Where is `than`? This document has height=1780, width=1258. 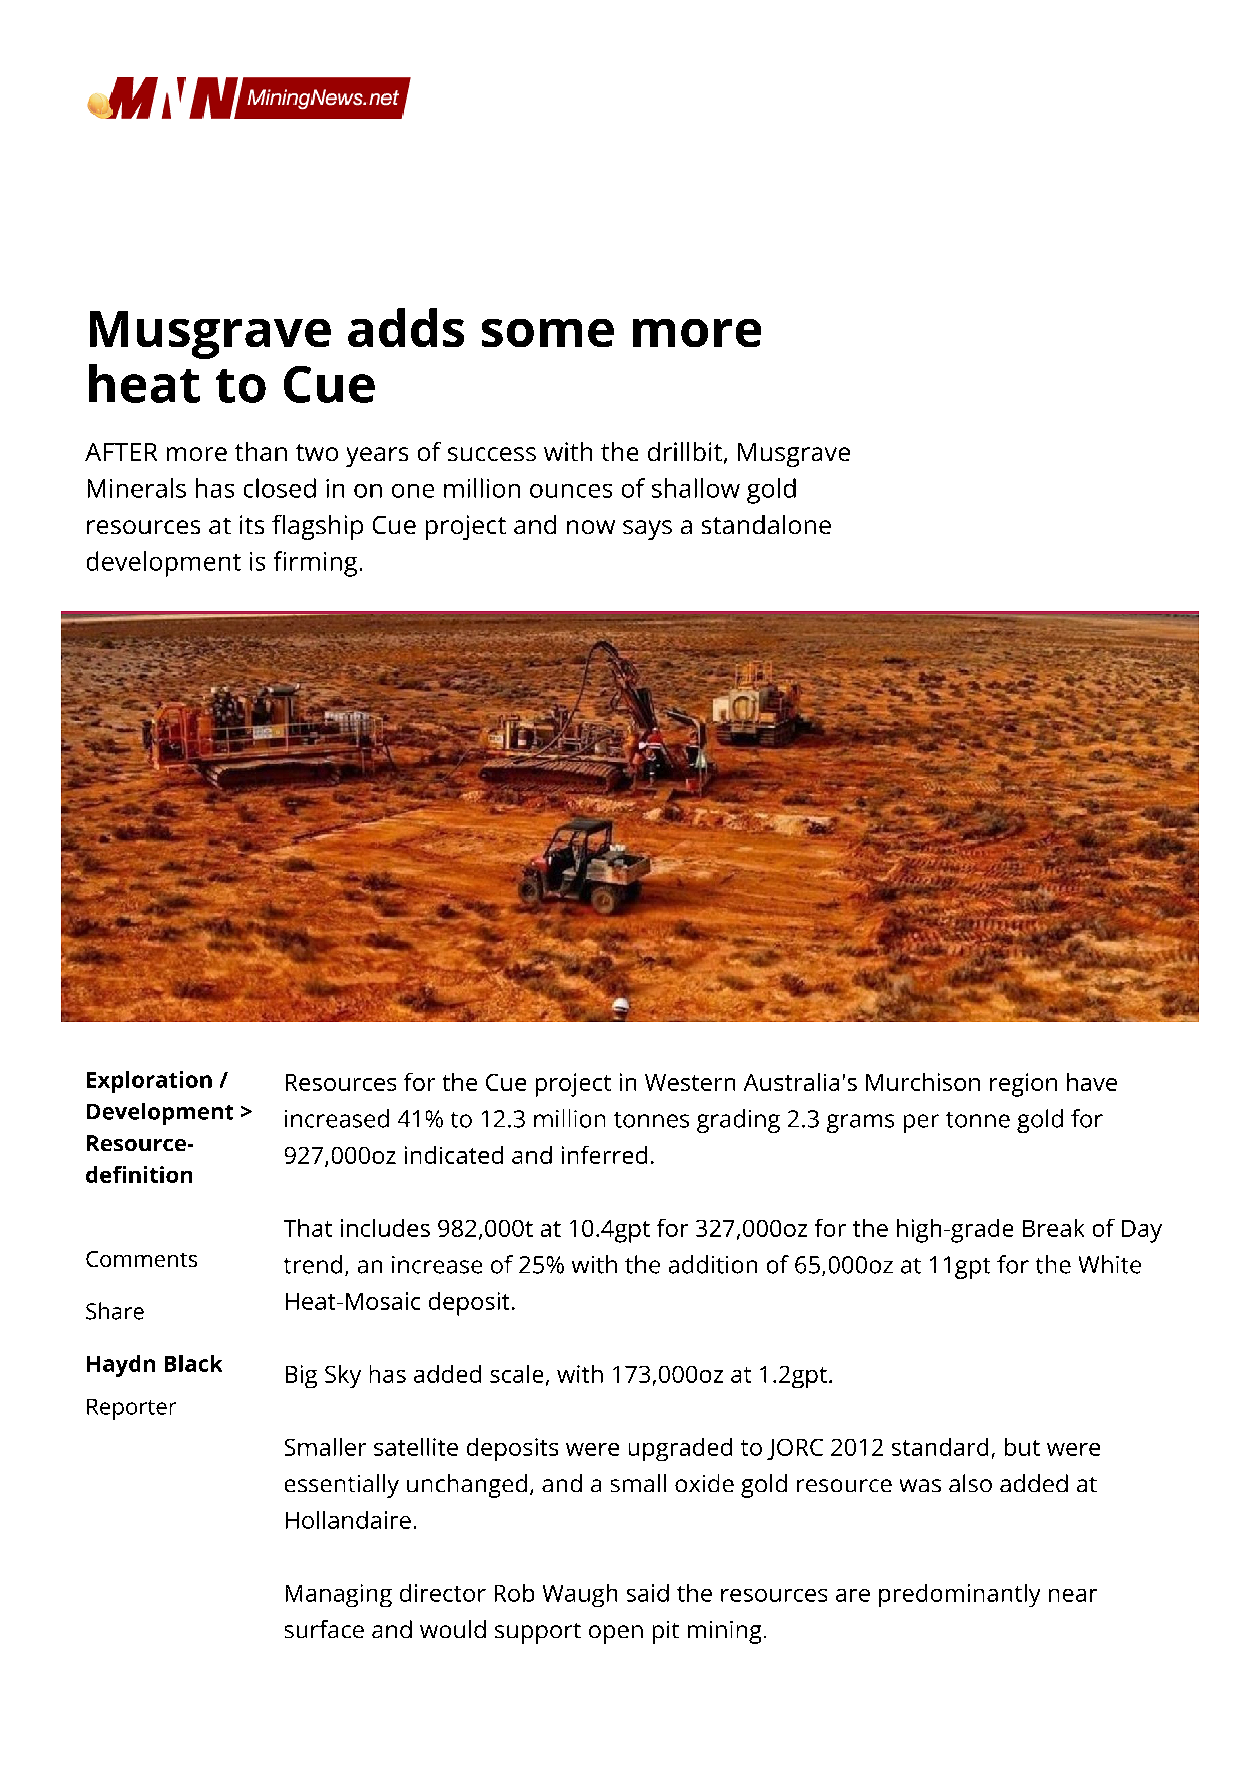 than is located at coordinates (261, 451).
